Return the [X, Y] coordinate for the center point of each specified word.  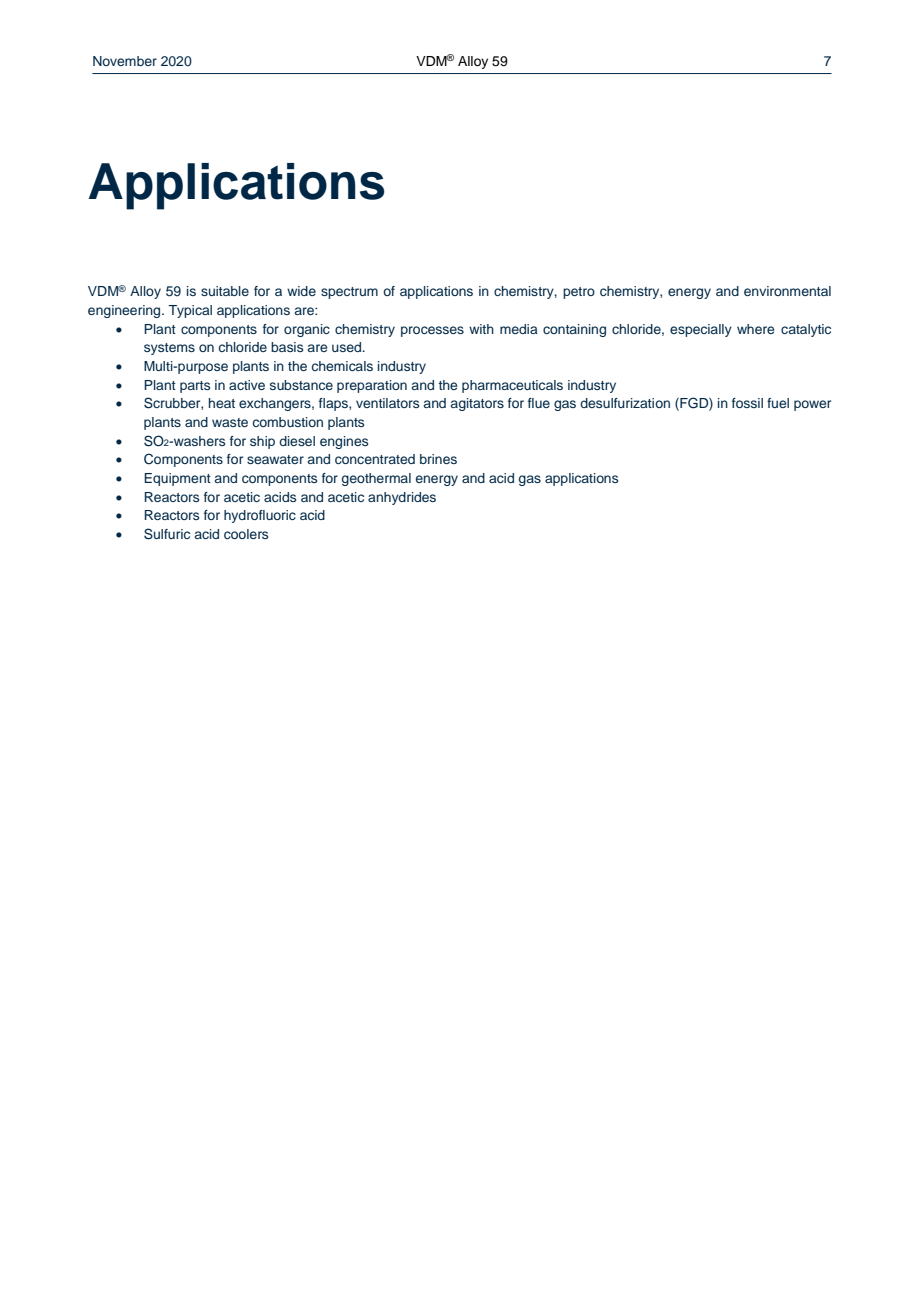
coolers [246, 534]
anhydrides [402, 498]
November [125, 61]
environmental [787, 291]
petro [579, 293]
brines [438, 459]
